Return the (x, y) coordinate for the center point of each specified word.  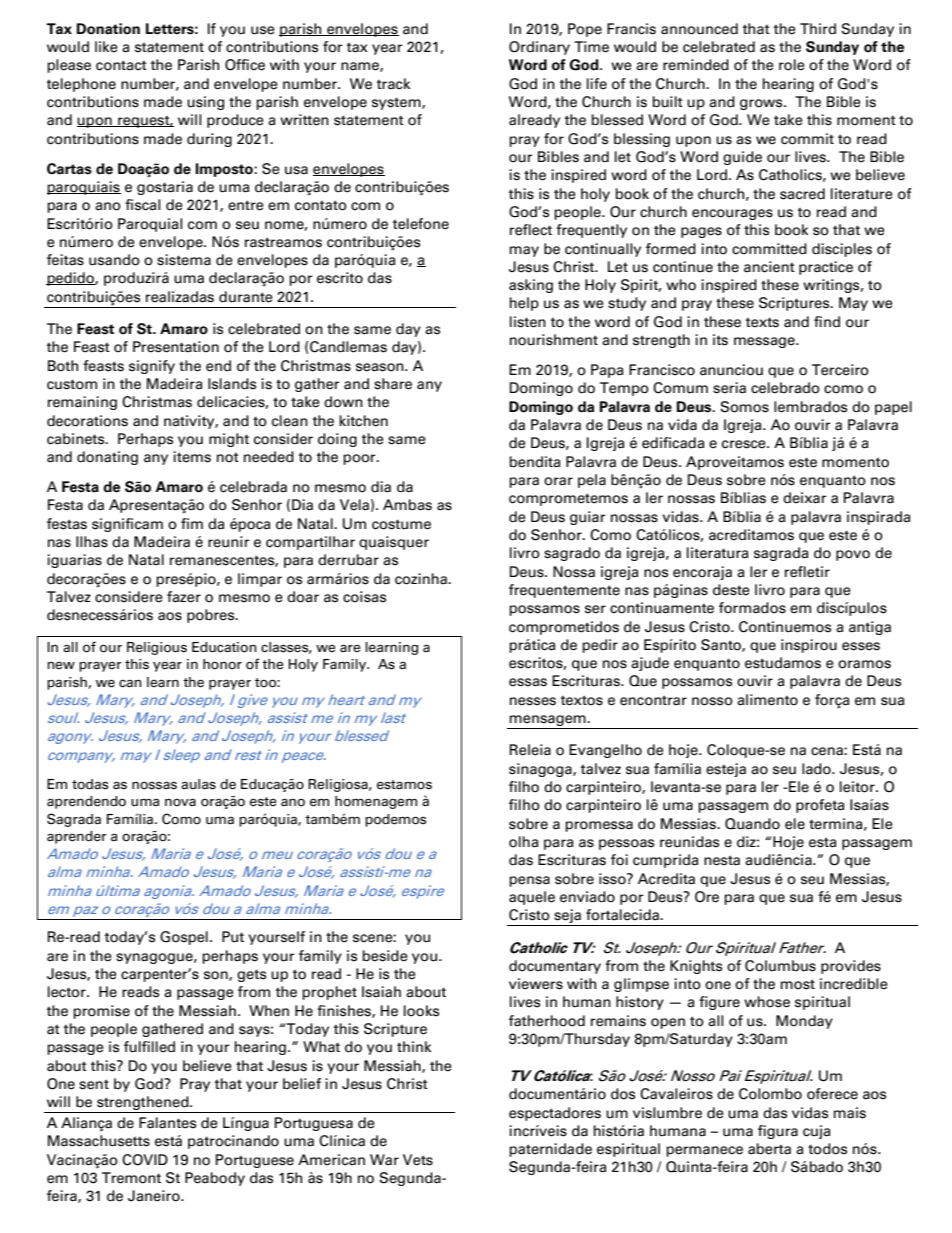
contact (121, 65)
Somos (744, 407)
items (192, 457)
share (393, 384)
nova (180, 802)
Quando (752, 824)
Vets (418, 1160)
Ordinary (539, 48)
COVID (145, 1160)
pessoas (626, 844)
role (792, 65)
